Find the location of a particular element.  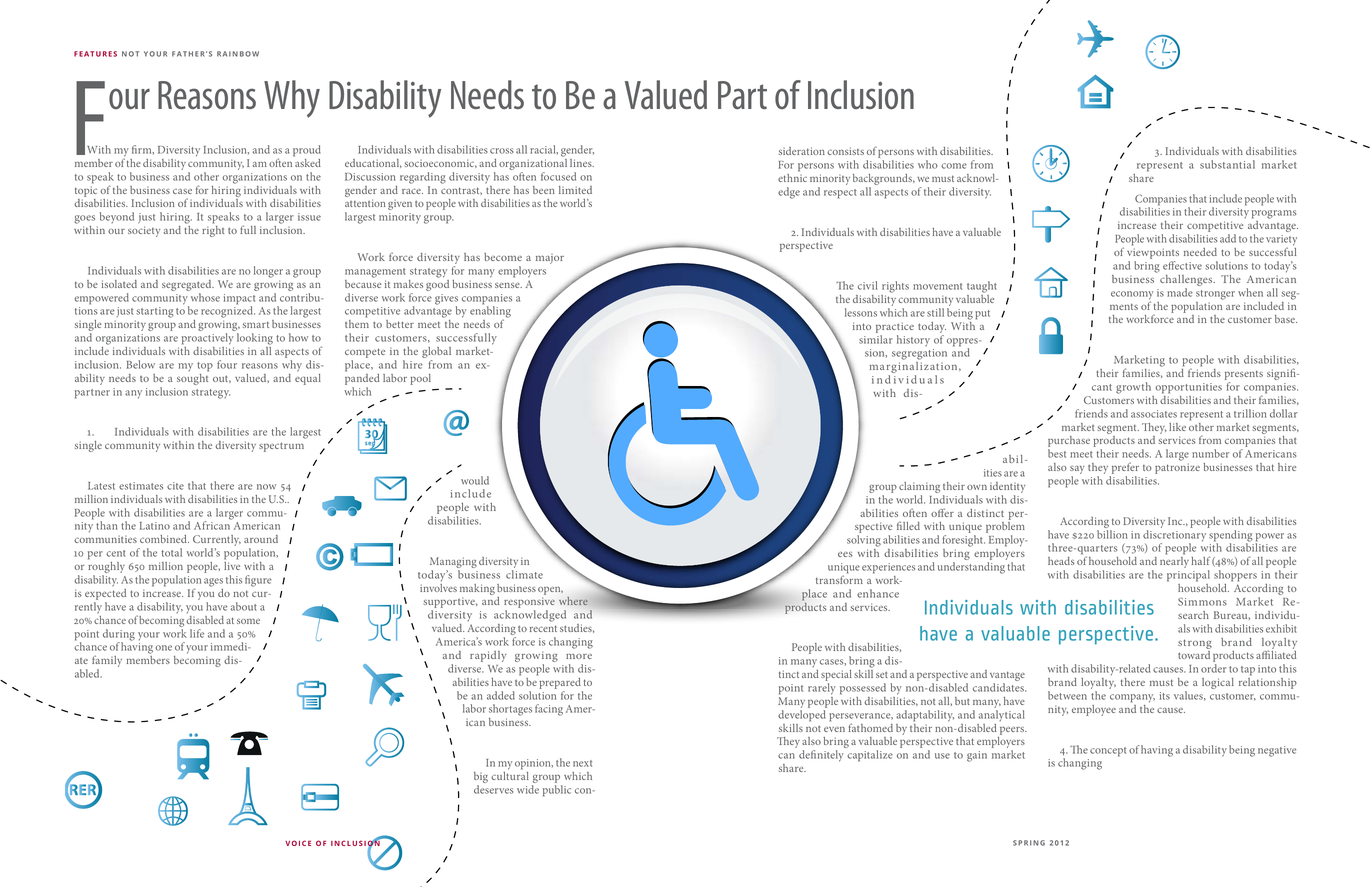

VOICE is located at coordinates (298, 843).
